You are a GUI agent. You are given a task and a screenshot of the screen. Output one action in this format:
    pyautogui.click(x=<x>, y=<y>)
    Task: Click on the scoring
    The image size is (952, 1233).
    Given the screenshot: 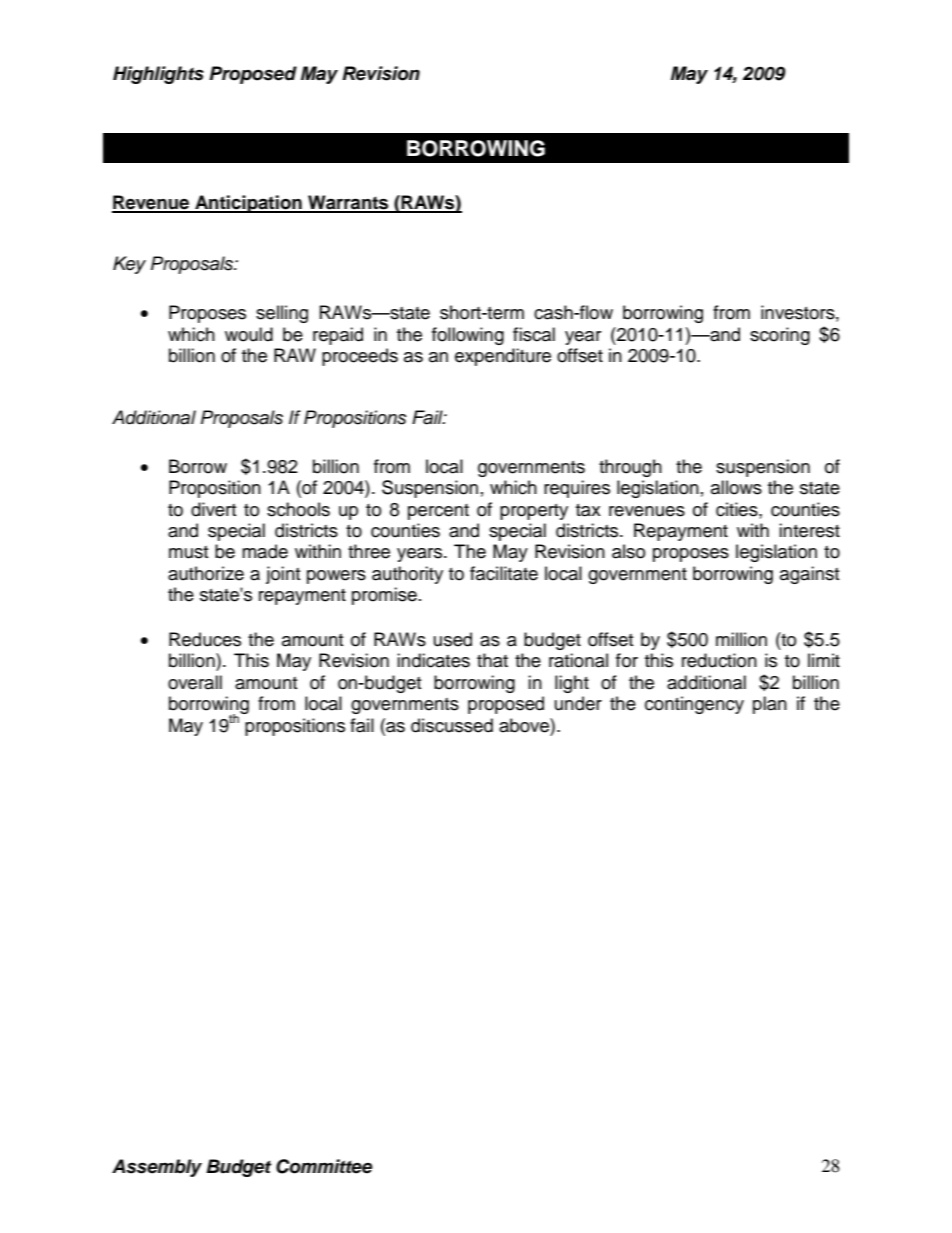 What is the action you would take?
    pyautogui.click(x=780, y=336)
